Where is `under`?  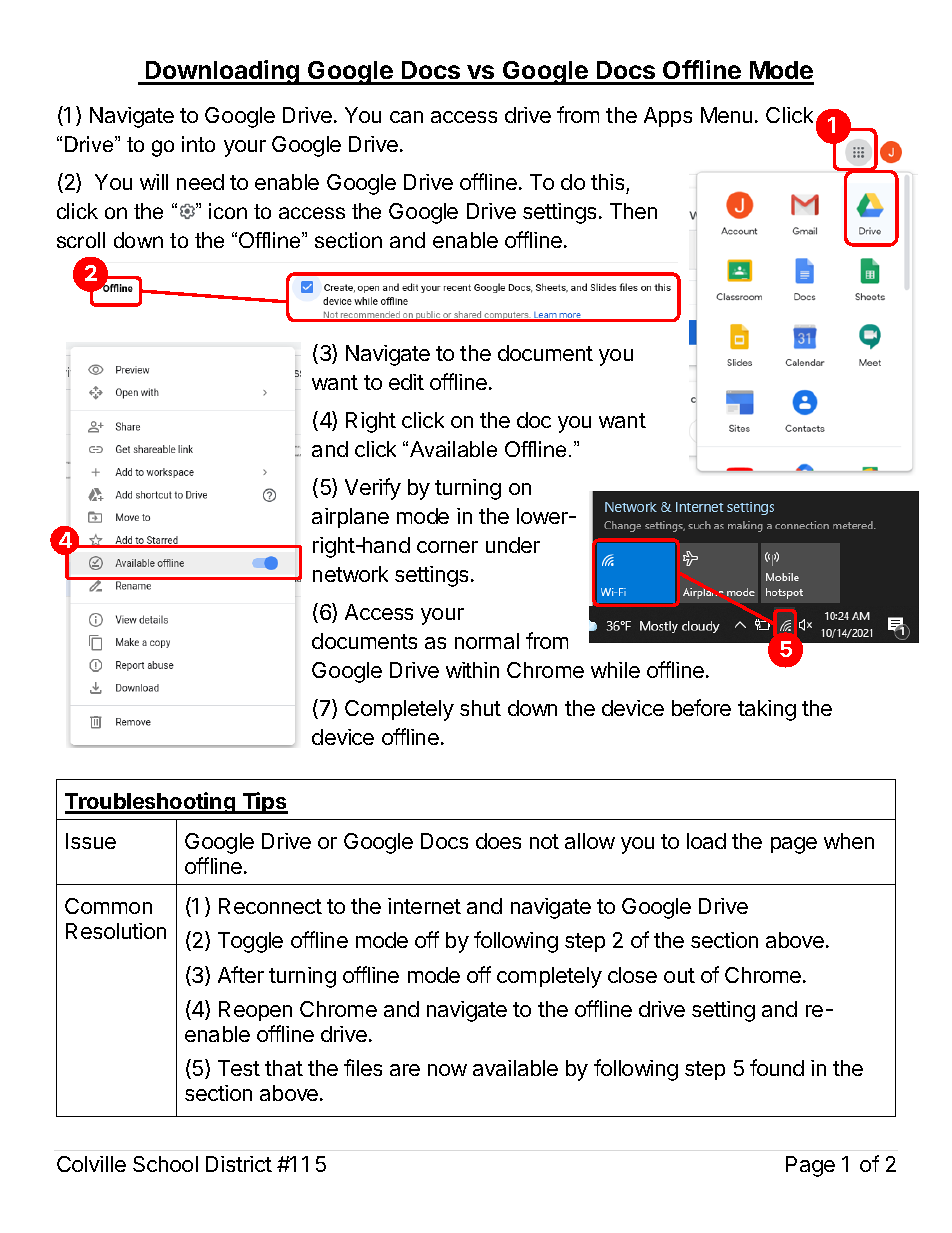 under is located at coordinates (513, 545).
